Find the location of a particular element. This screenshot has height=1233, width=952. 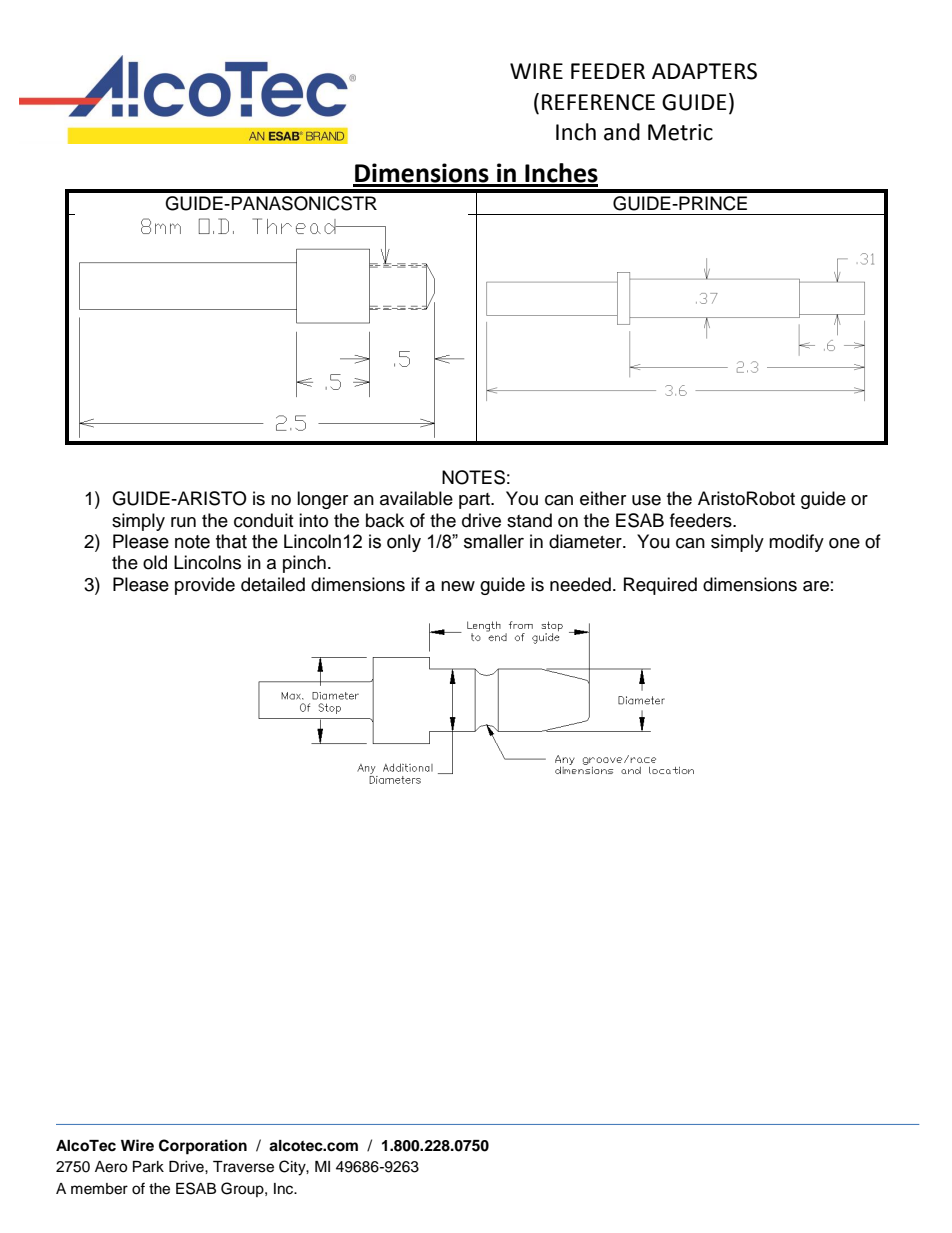

provide is located at coordinates (205, 586).
